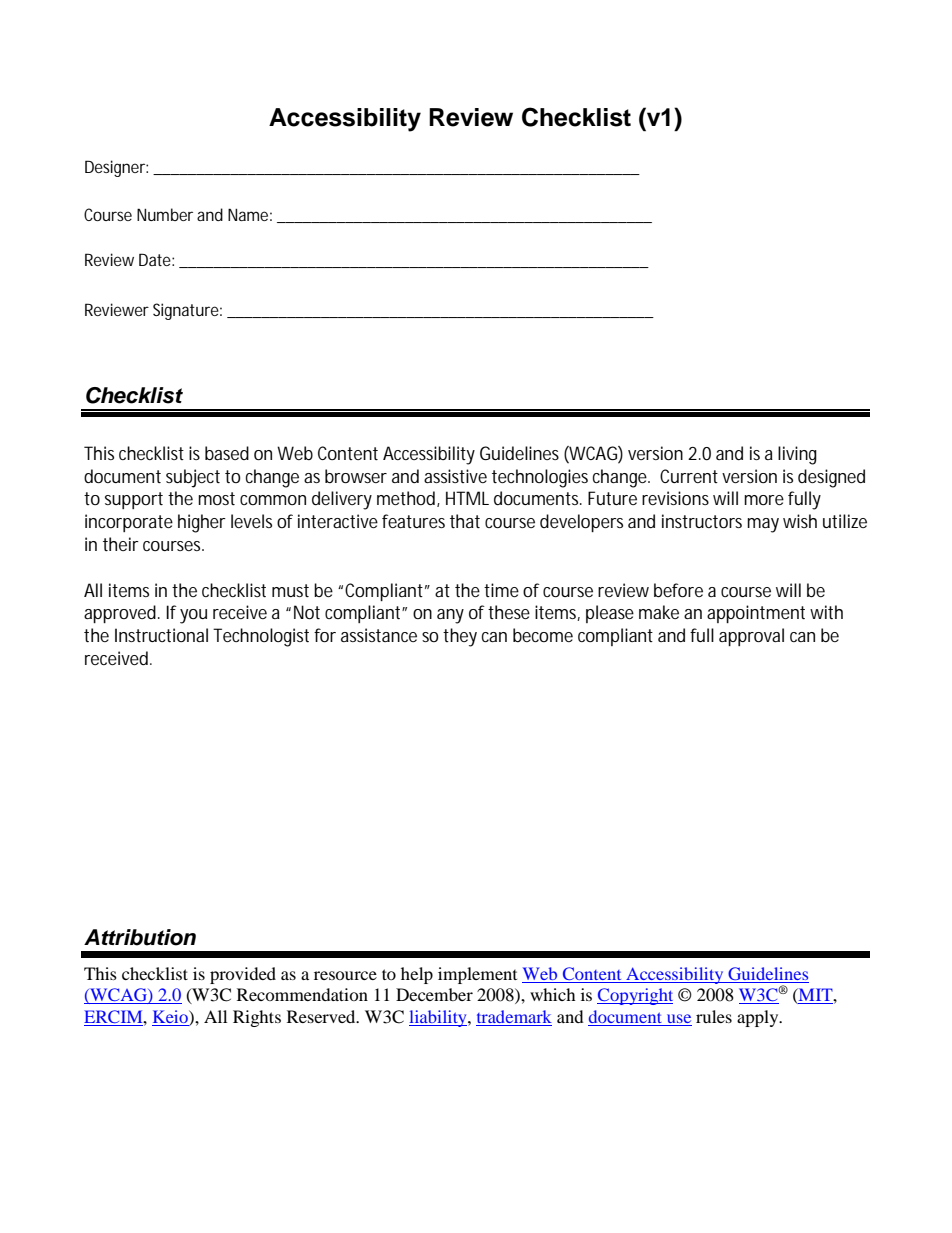  Describe the element at coordinates (455, 476) in the document. I see `assistive` at that location.
